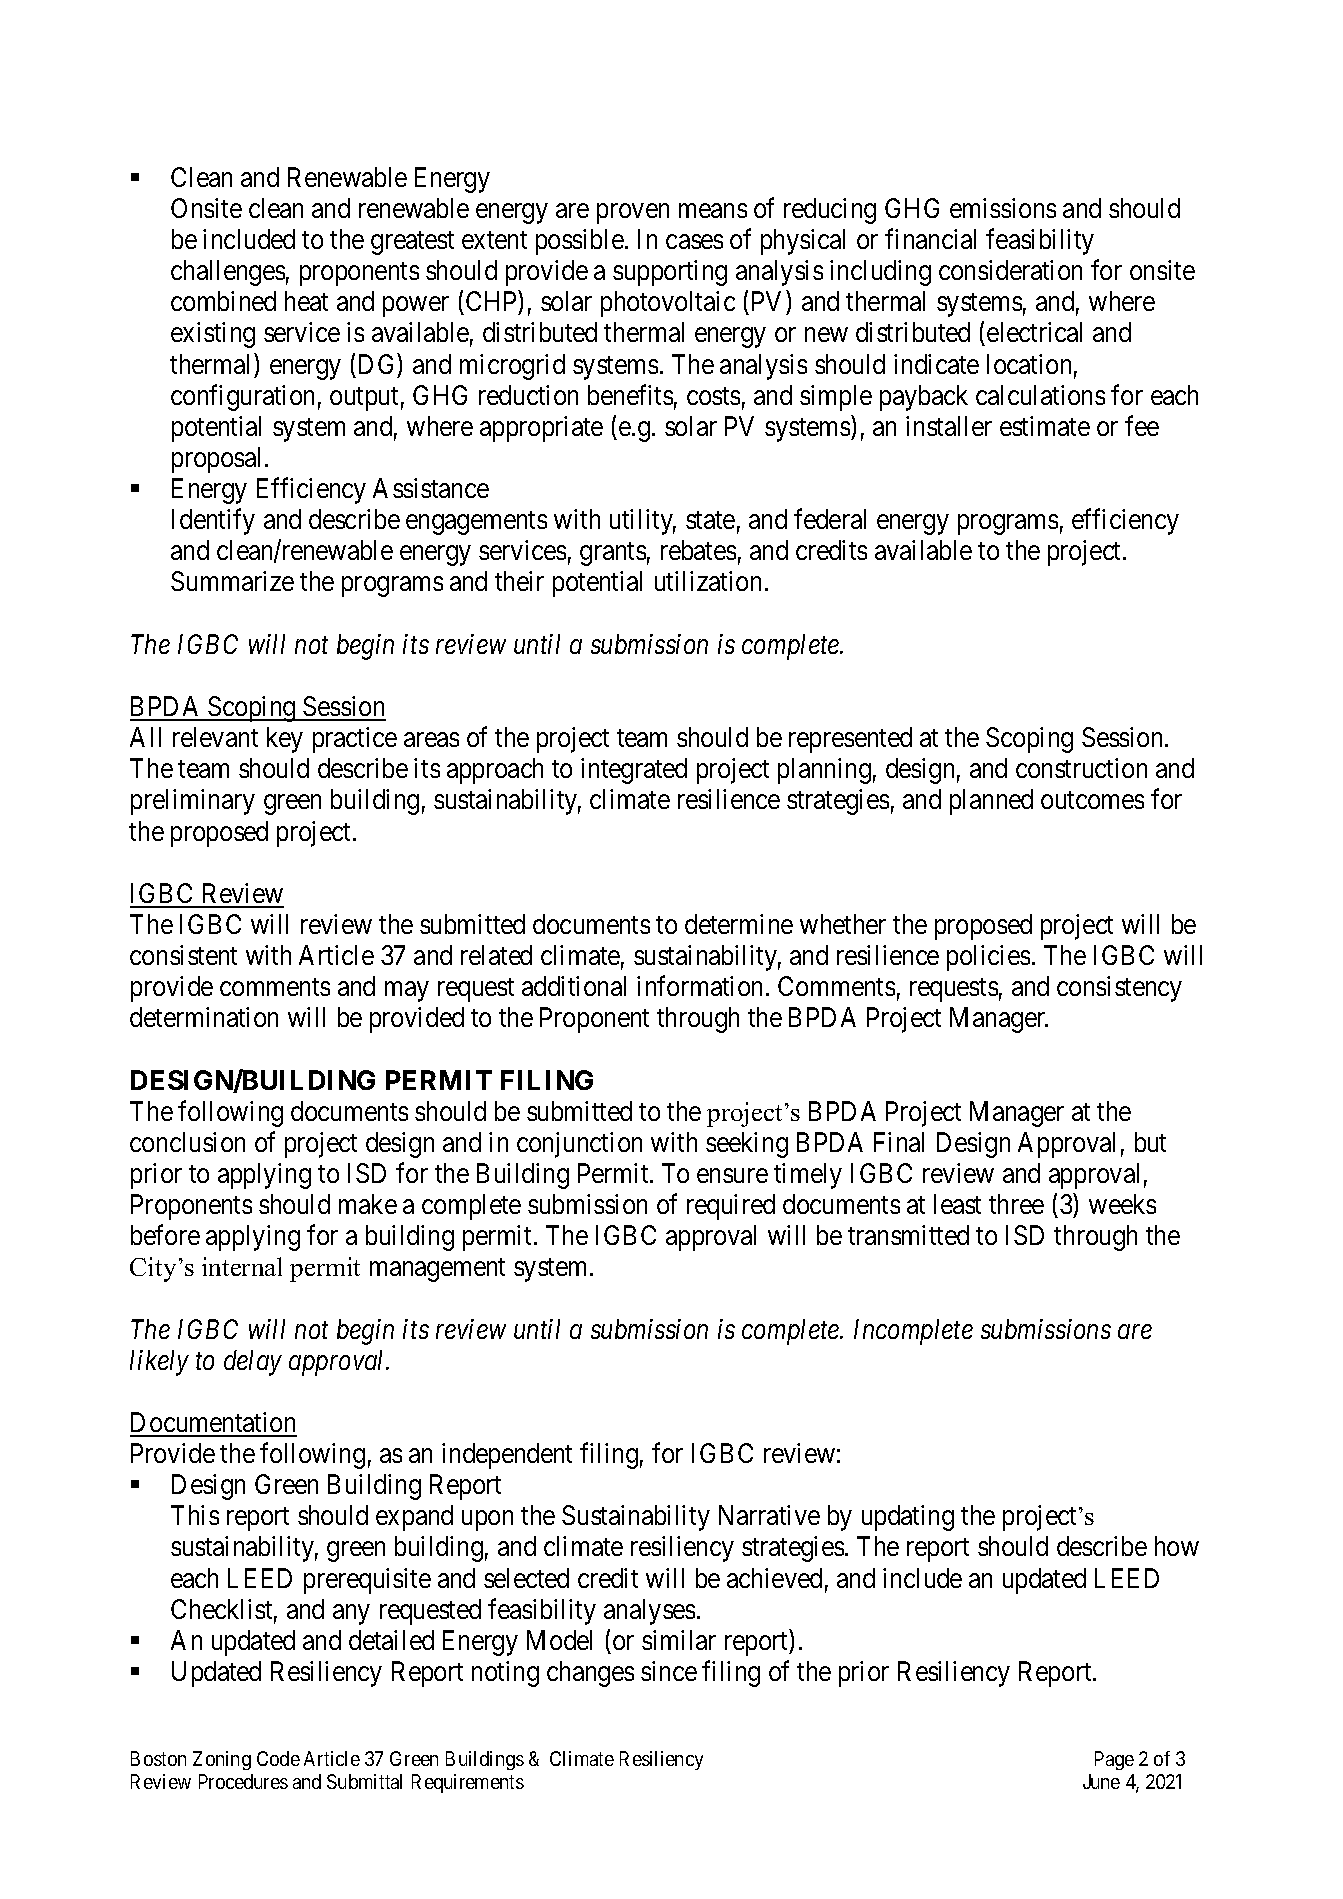 This document has height=1899, width=1343. Describe the element at coordinates (1045, 426) in the document. I see `estimate` at that location.
